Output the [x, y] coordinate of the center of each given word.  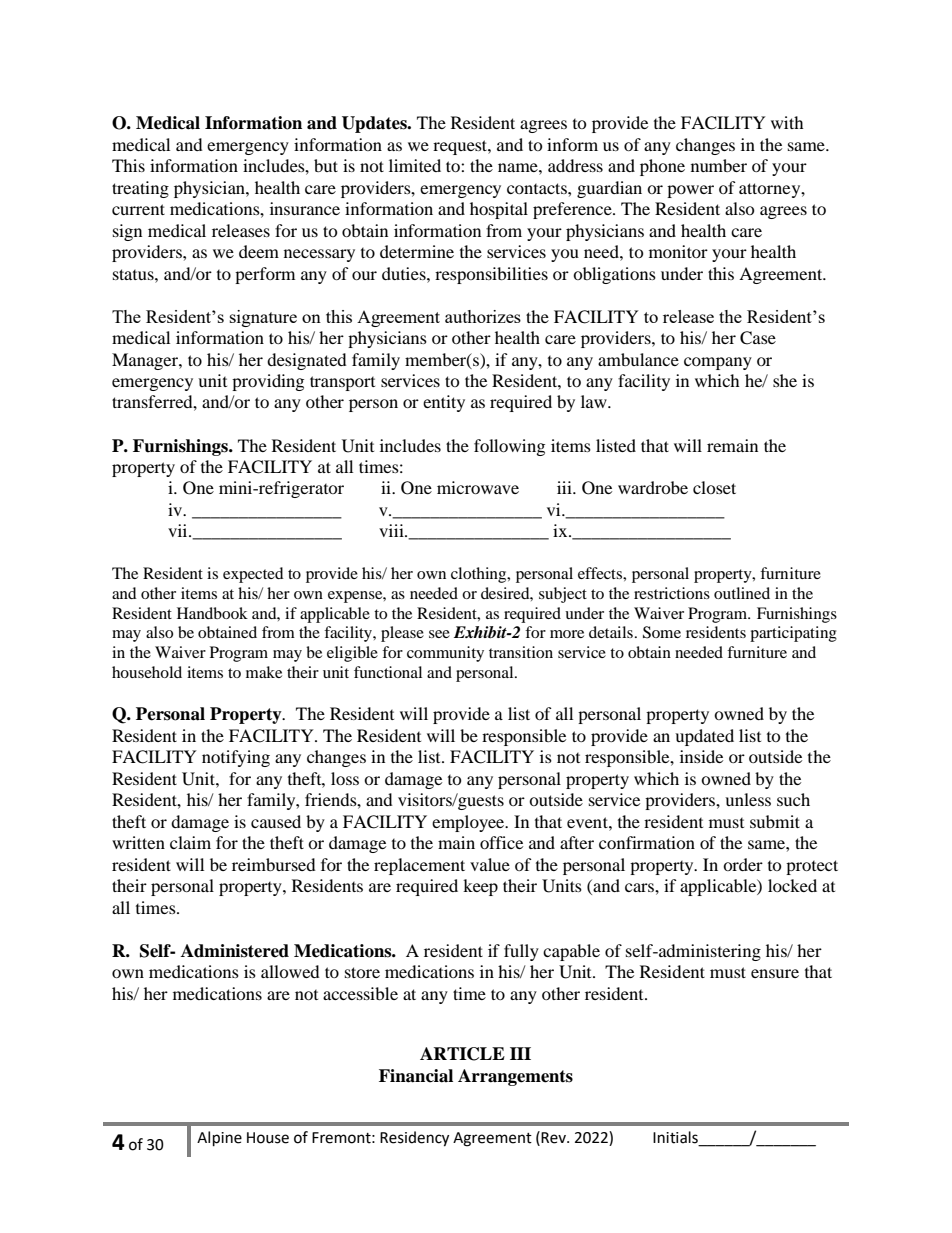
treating [140, 189]
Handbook [212, 613]
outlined [742, 593]
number [719, 165]
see [439, 634]
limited [415, 165]
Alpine [219, 1139]
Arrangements [515, 1077]
